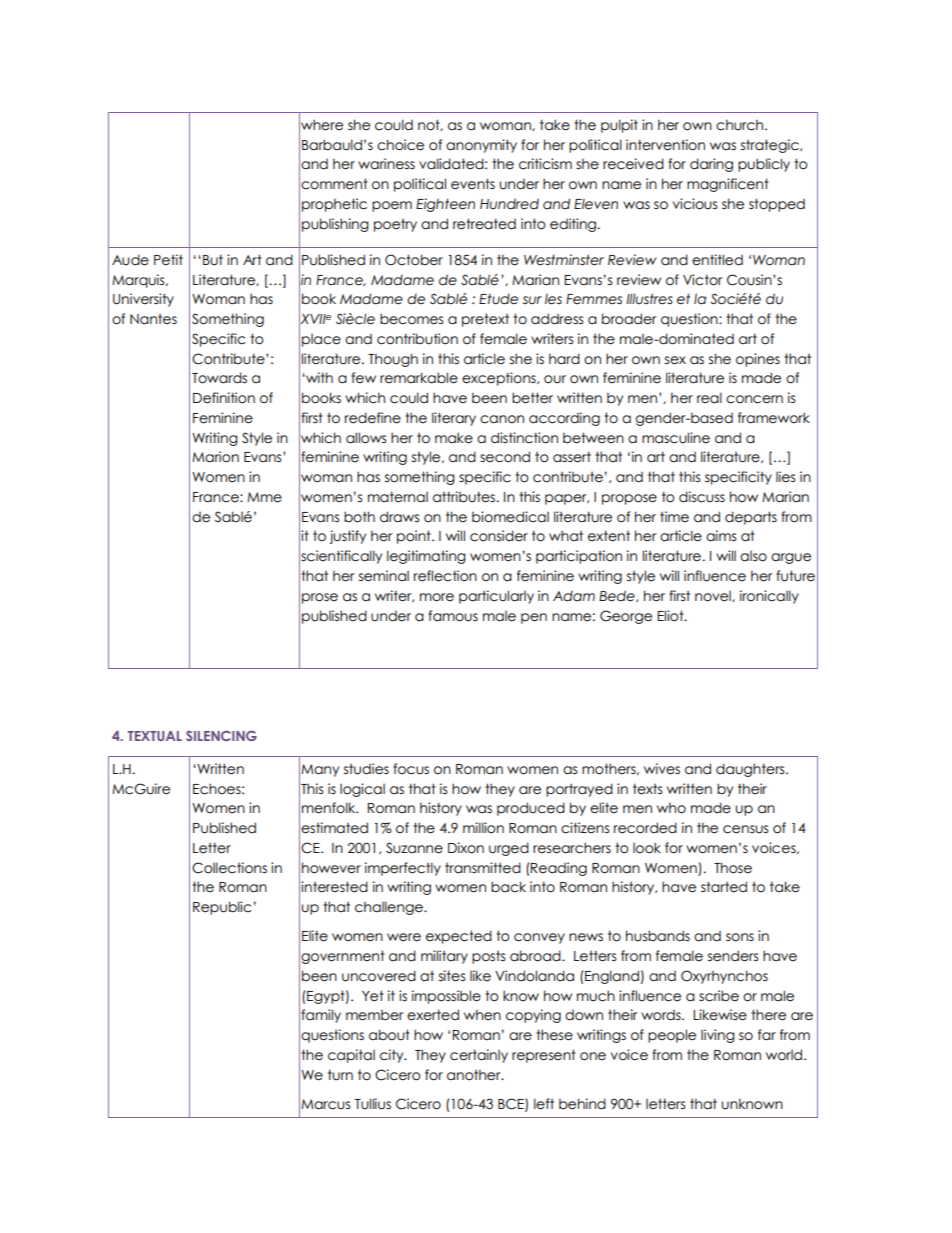  I want to click on Dixon, so click(466, 848).
